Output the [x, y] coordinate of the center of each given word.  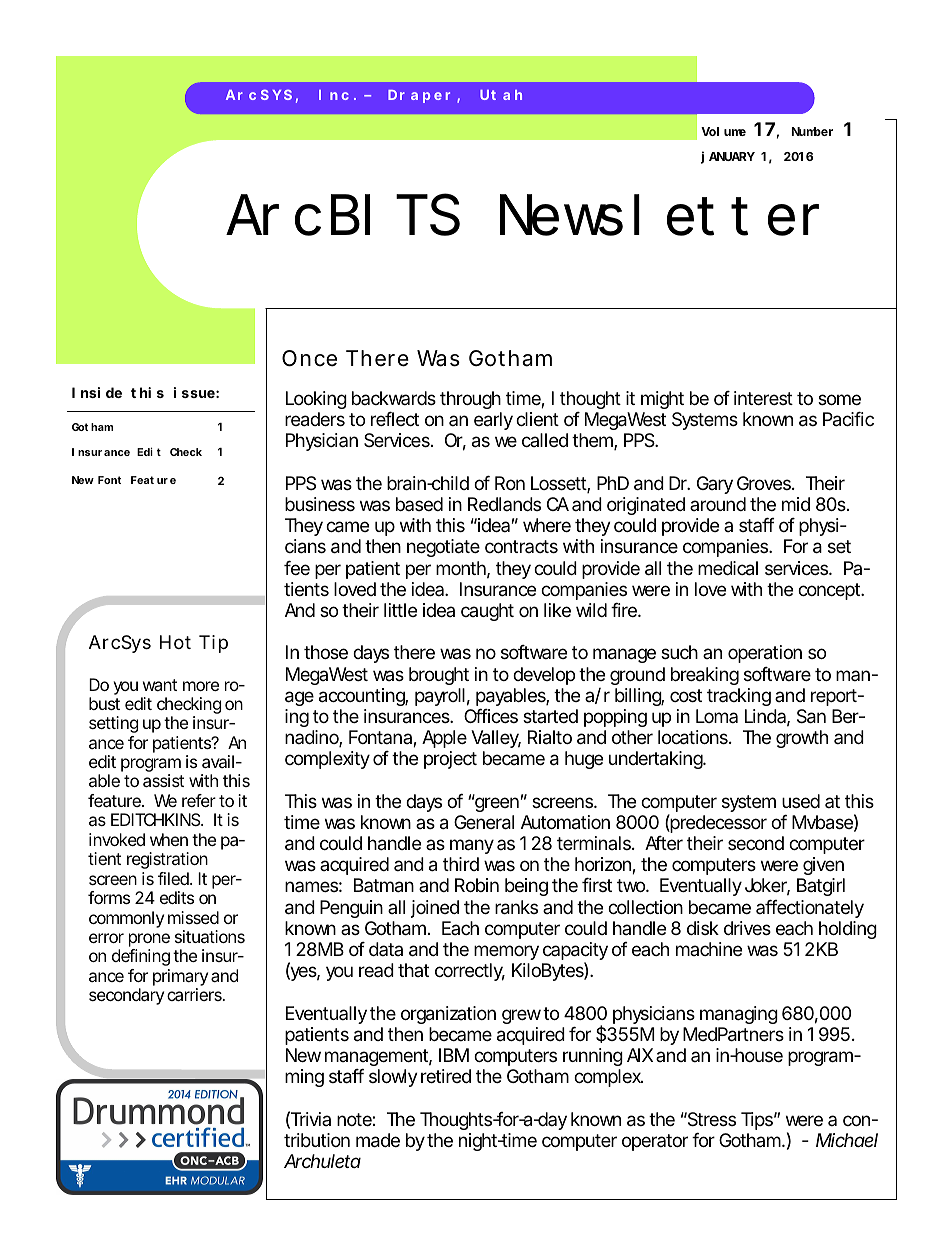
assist [163, 780]
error [106, 938]
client [537, 419]
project [450, 760]
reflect [395, 419]
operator [655, 1142]
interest [763, 398]
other [632, 737]
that [413, 970]
